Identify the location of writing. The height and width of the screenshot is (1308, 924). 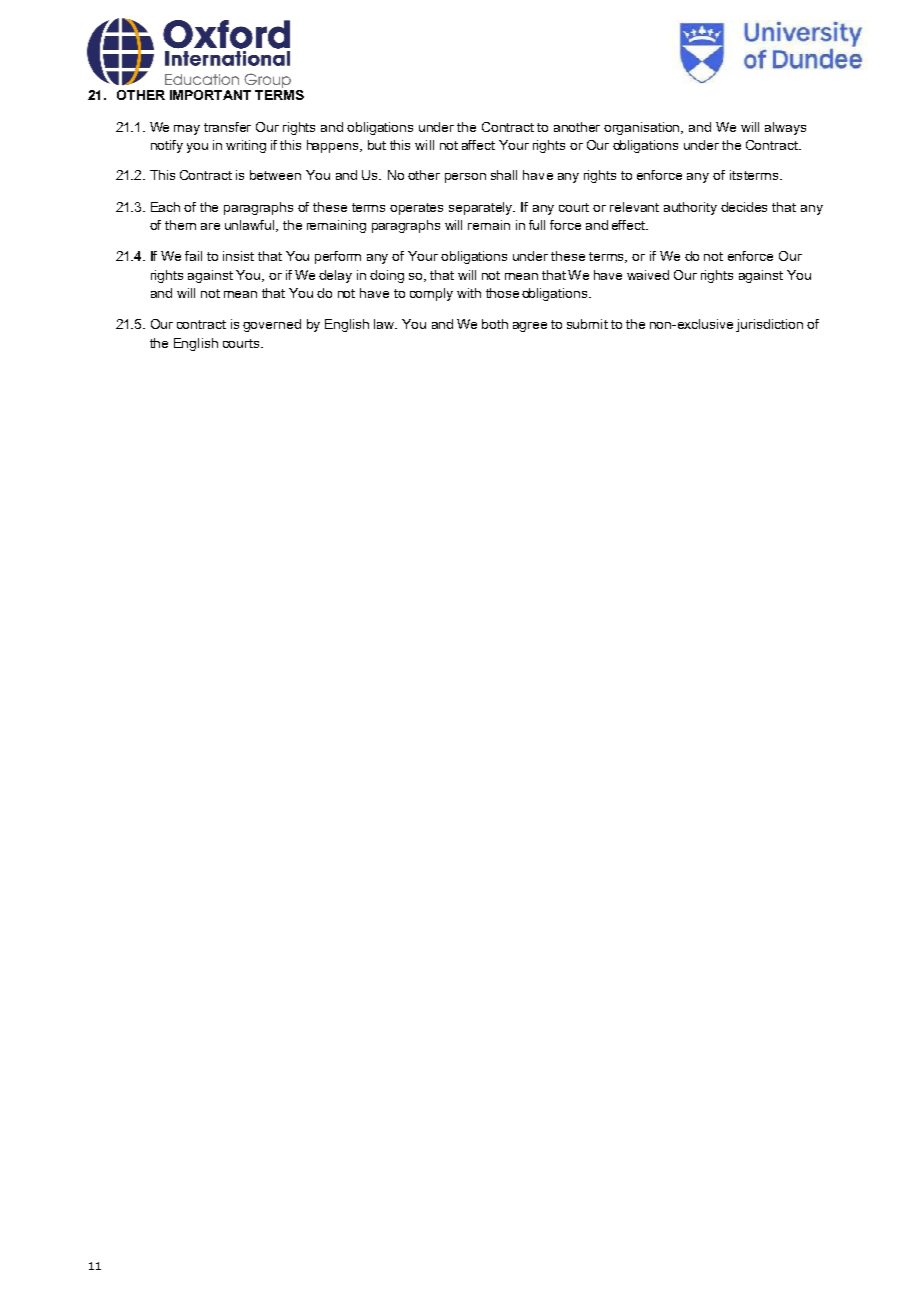
(246, 146).
